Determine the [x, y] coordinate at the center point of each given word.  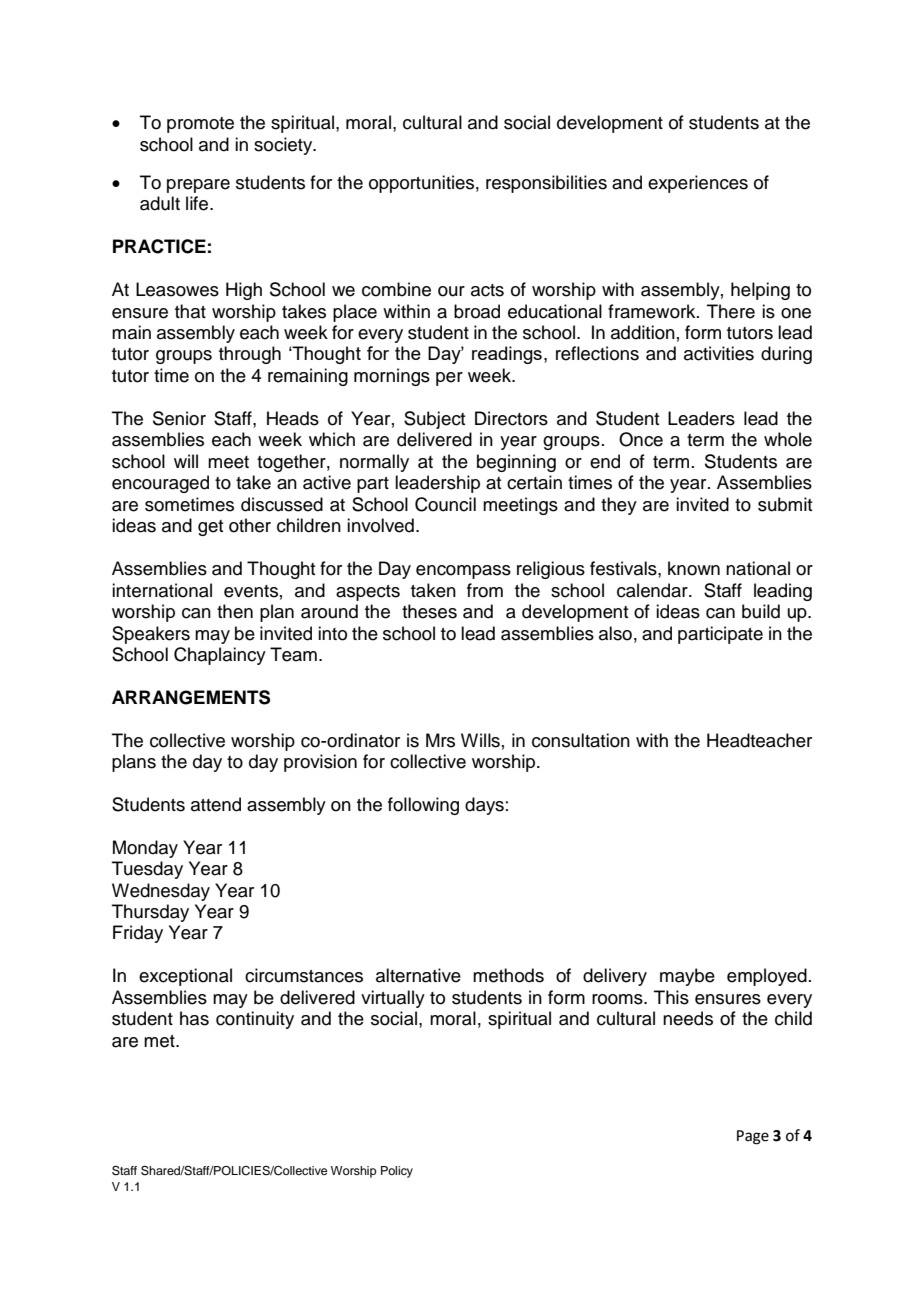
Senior [179, 418]
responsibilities [546, 184]
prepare [198, 186]
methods [508, 975]
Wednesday [161, 892]
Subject [434, 420]
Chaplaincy [220, 656]
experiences [698, 184]
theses [429, 611]
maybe [687, 977]
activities [719, 353]
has [194, 1018]
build [761, 611]
